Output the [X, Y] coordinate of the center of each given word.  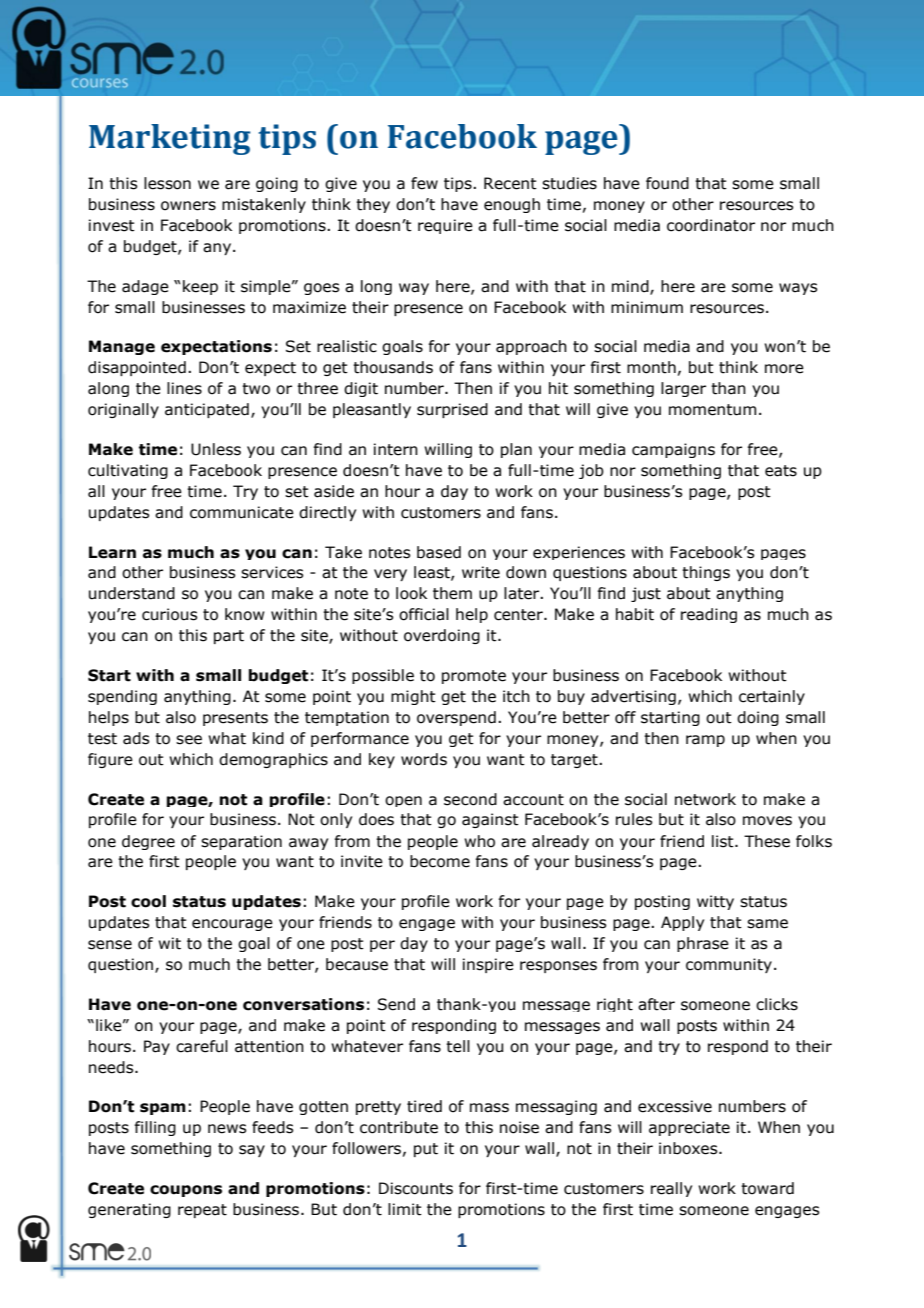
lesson [167, 183]
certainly [772, 697]
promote [474, 677]
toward [767, 1188]
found [667, 183]
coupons [186, 1191]
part [229, 637]
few [424, 183]
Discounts [416, 1188]
